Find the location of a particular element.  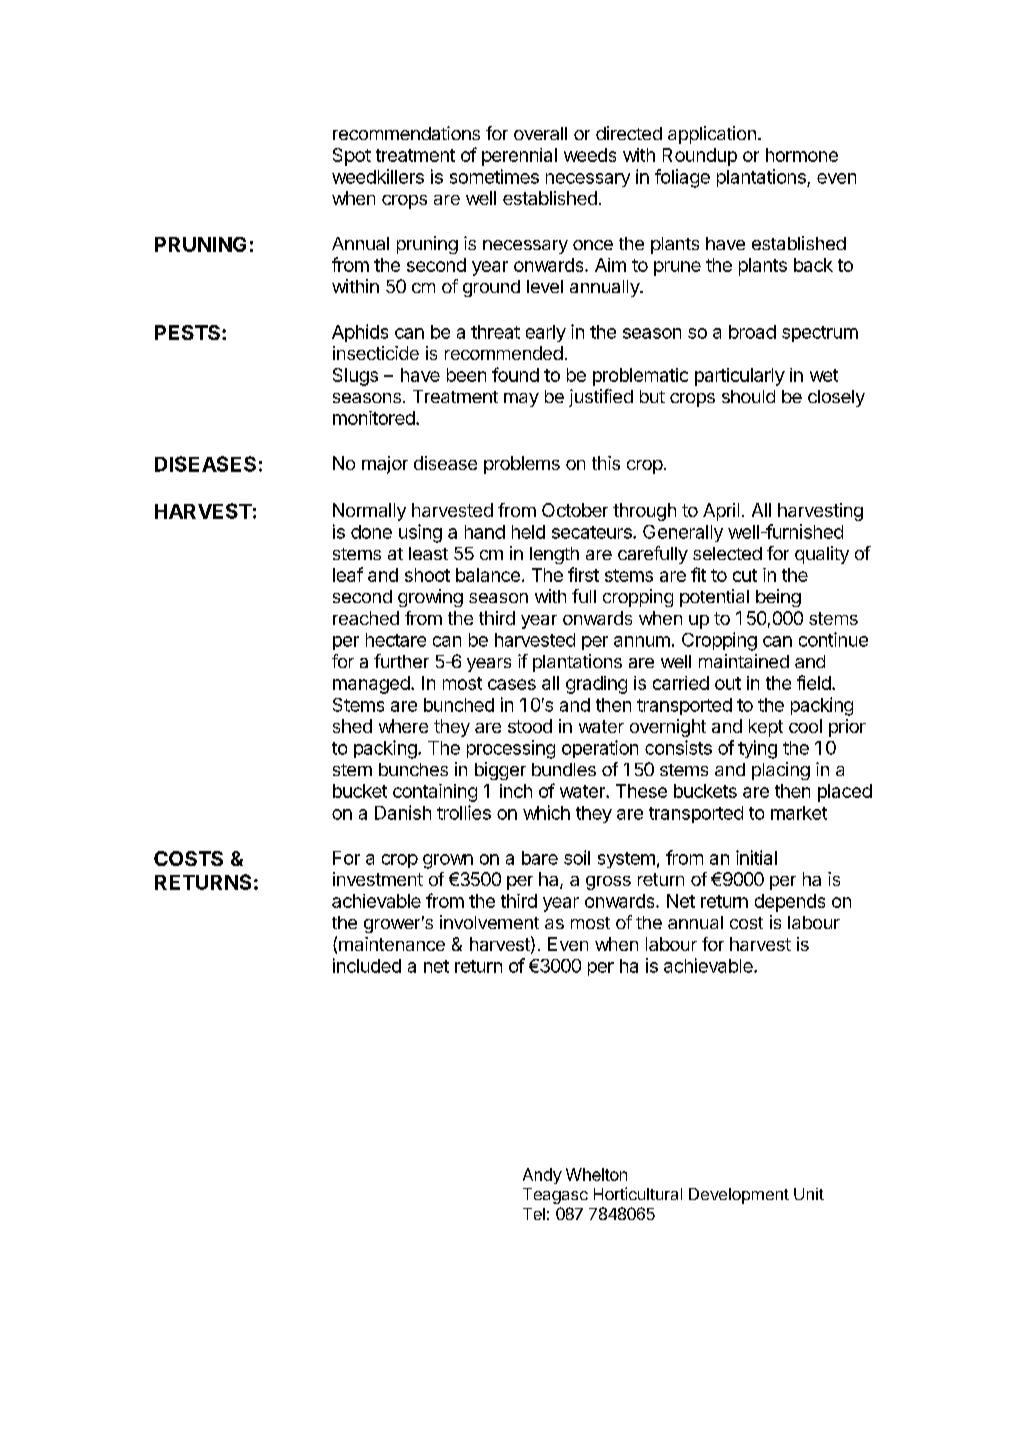

Tel is located at coordinates (534, 1214).
